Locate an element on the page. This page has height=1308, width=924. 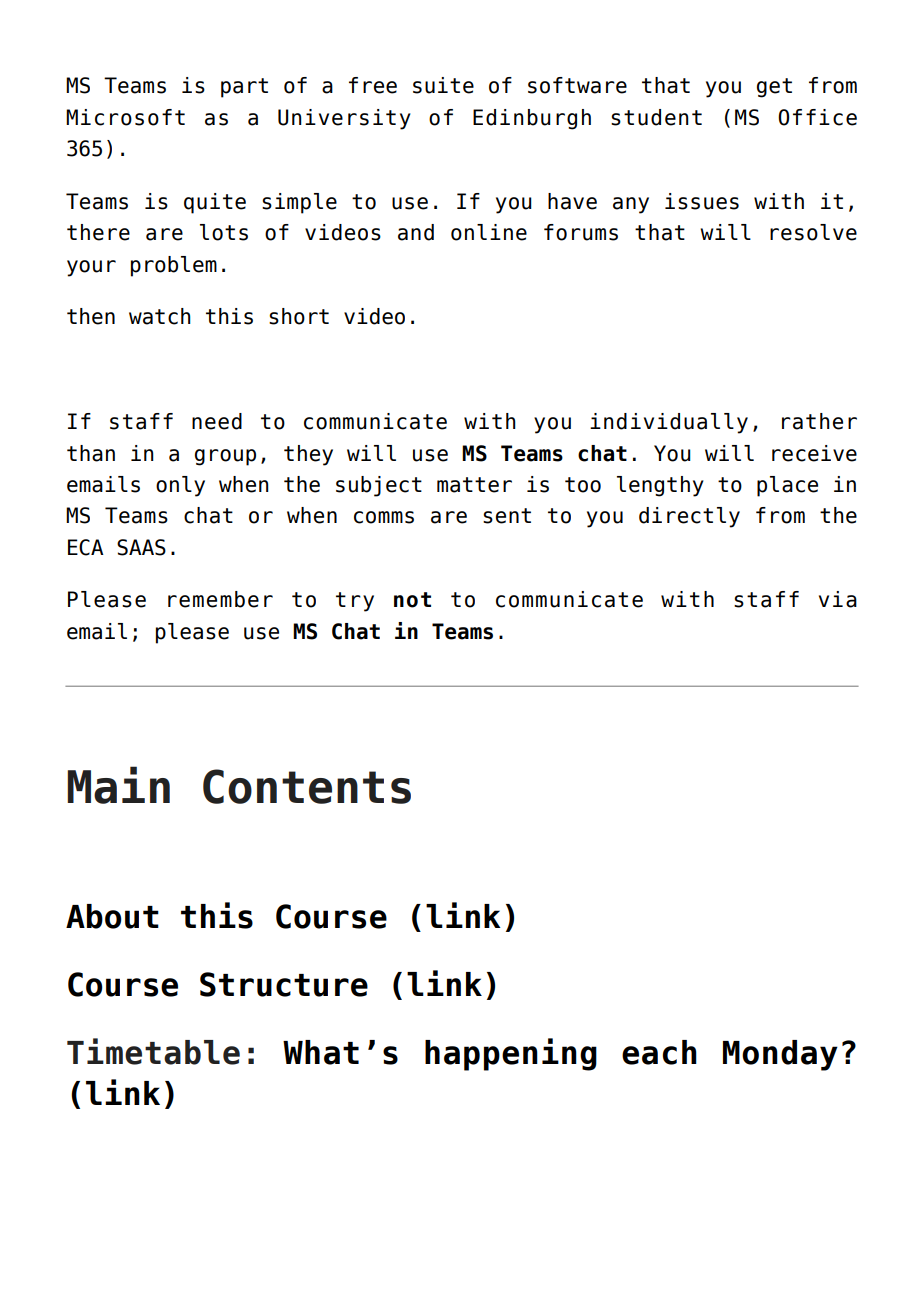
not is located at coordinates (412, 600).
